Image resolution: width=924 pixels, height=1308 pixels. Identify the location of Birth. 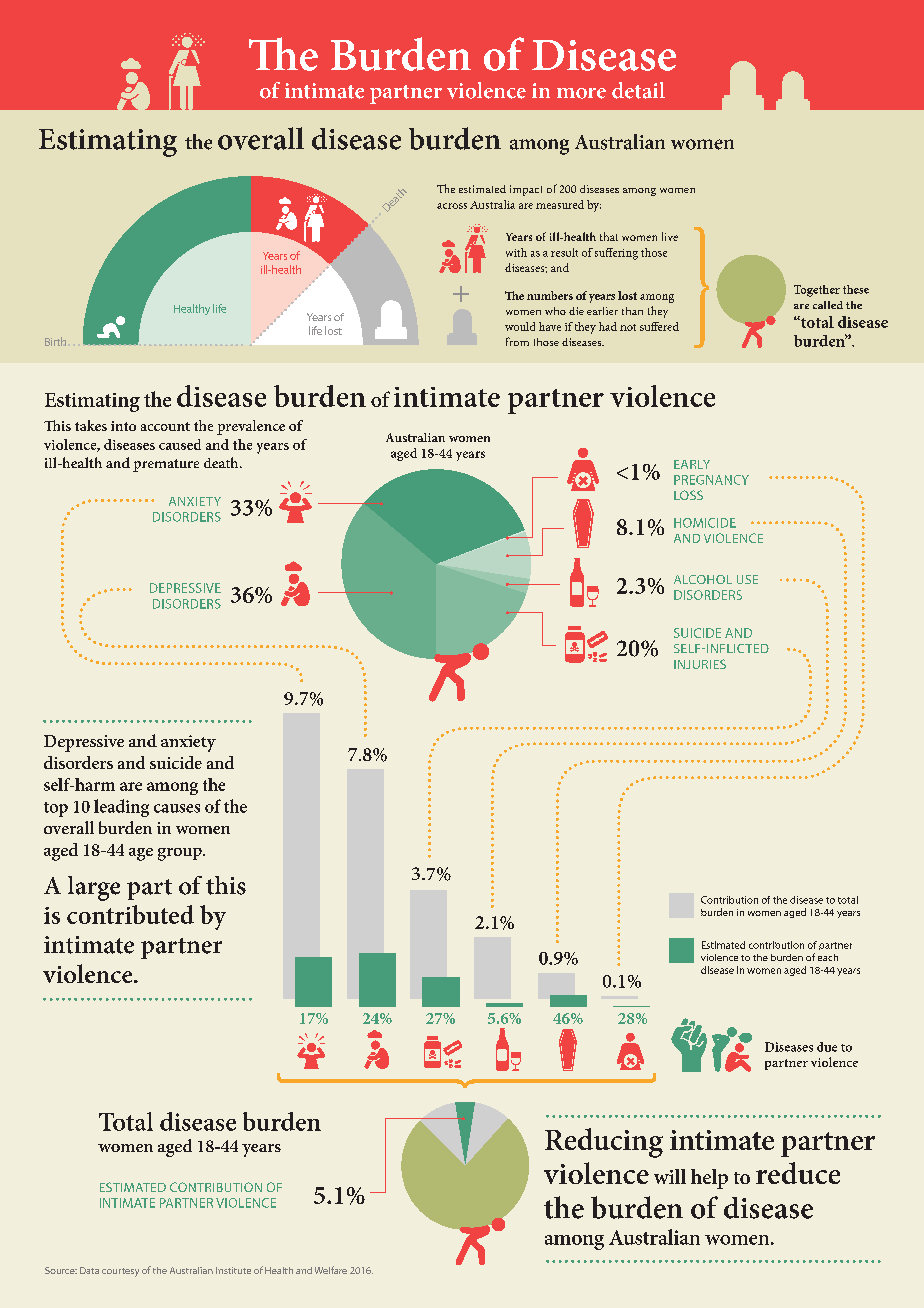
(55, 341).
